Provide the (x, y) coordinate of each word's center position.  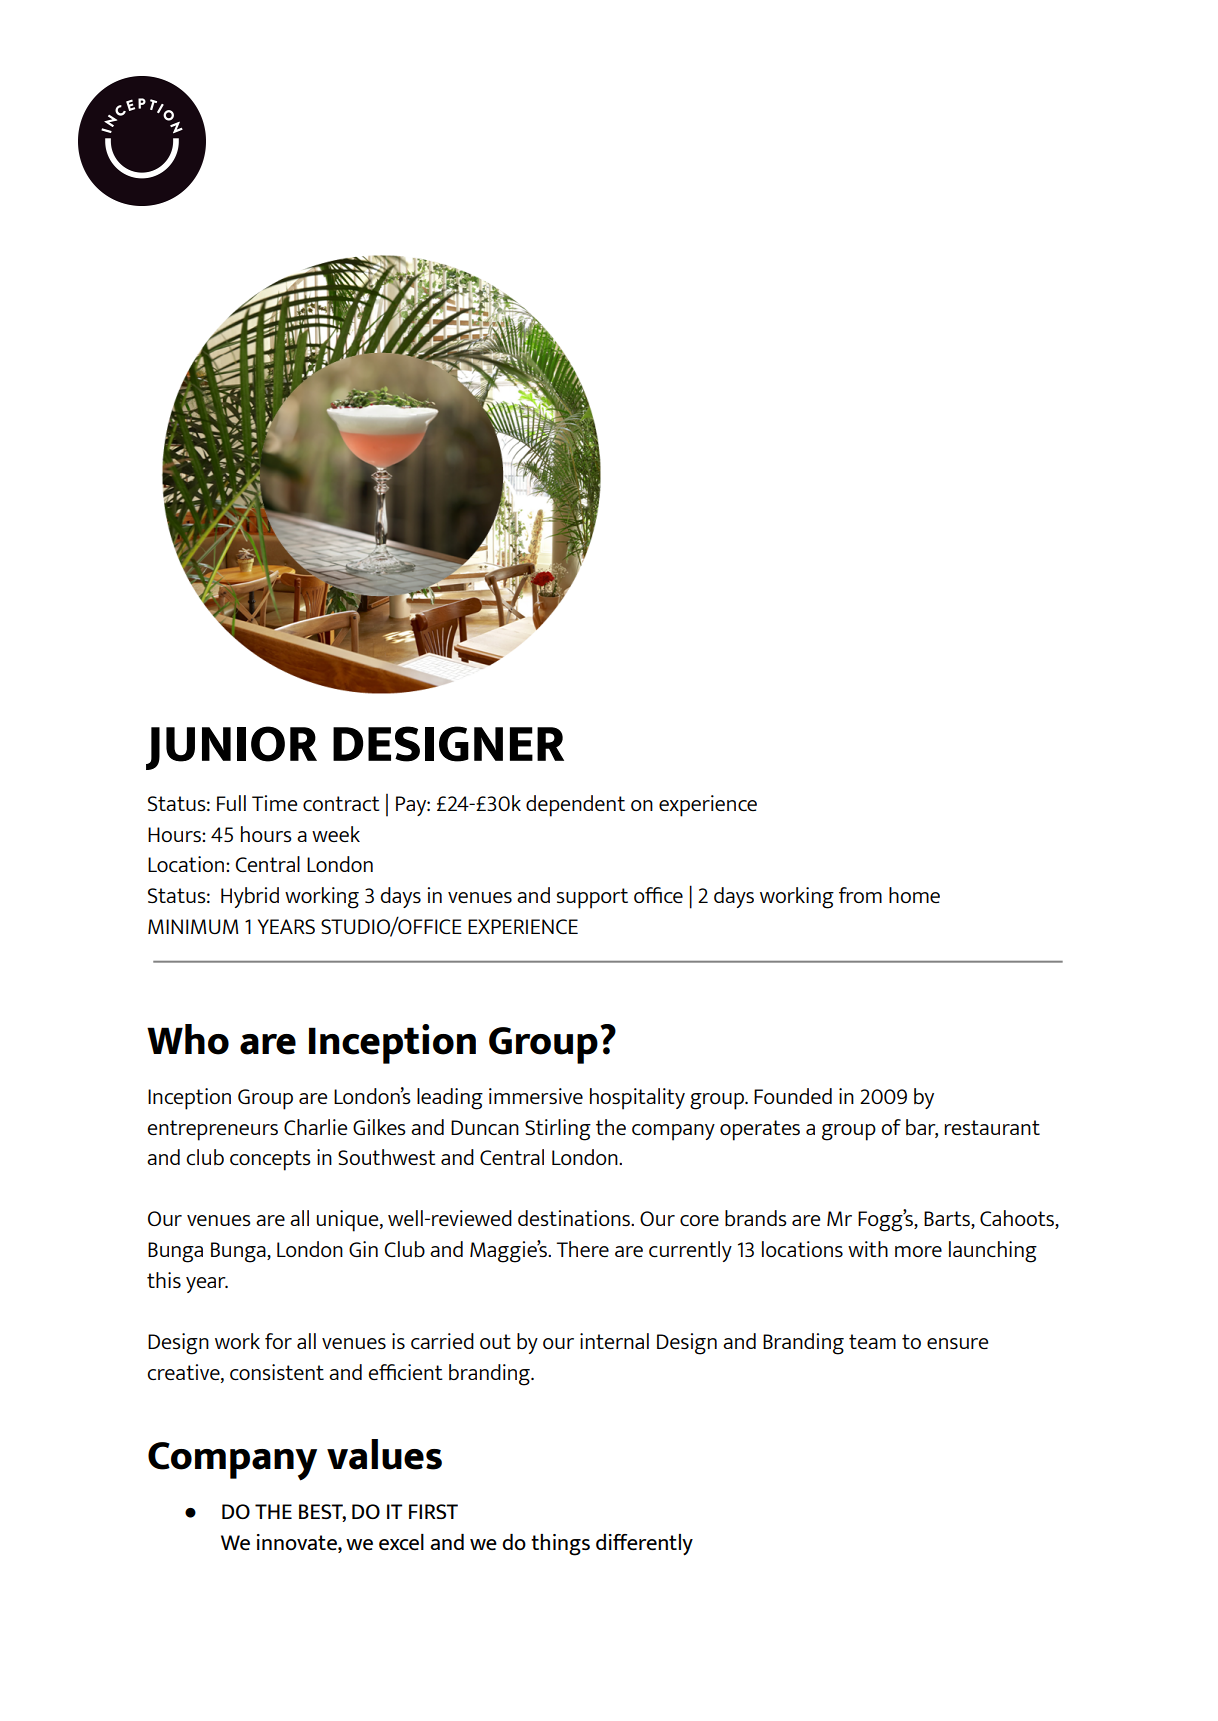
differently (644, 1544)
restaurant (992, 1127)
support (592, 898)
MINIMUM (193, 926)
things (560, 1545)
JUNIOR (231, 748)
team (872, 1341)
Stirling (558, 1130)
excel (401, 1542)
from (860, 895)
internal (614, 1341)
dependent (575, 806)
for (278, 1341)
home (914, 895)
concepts (270, 1160)
